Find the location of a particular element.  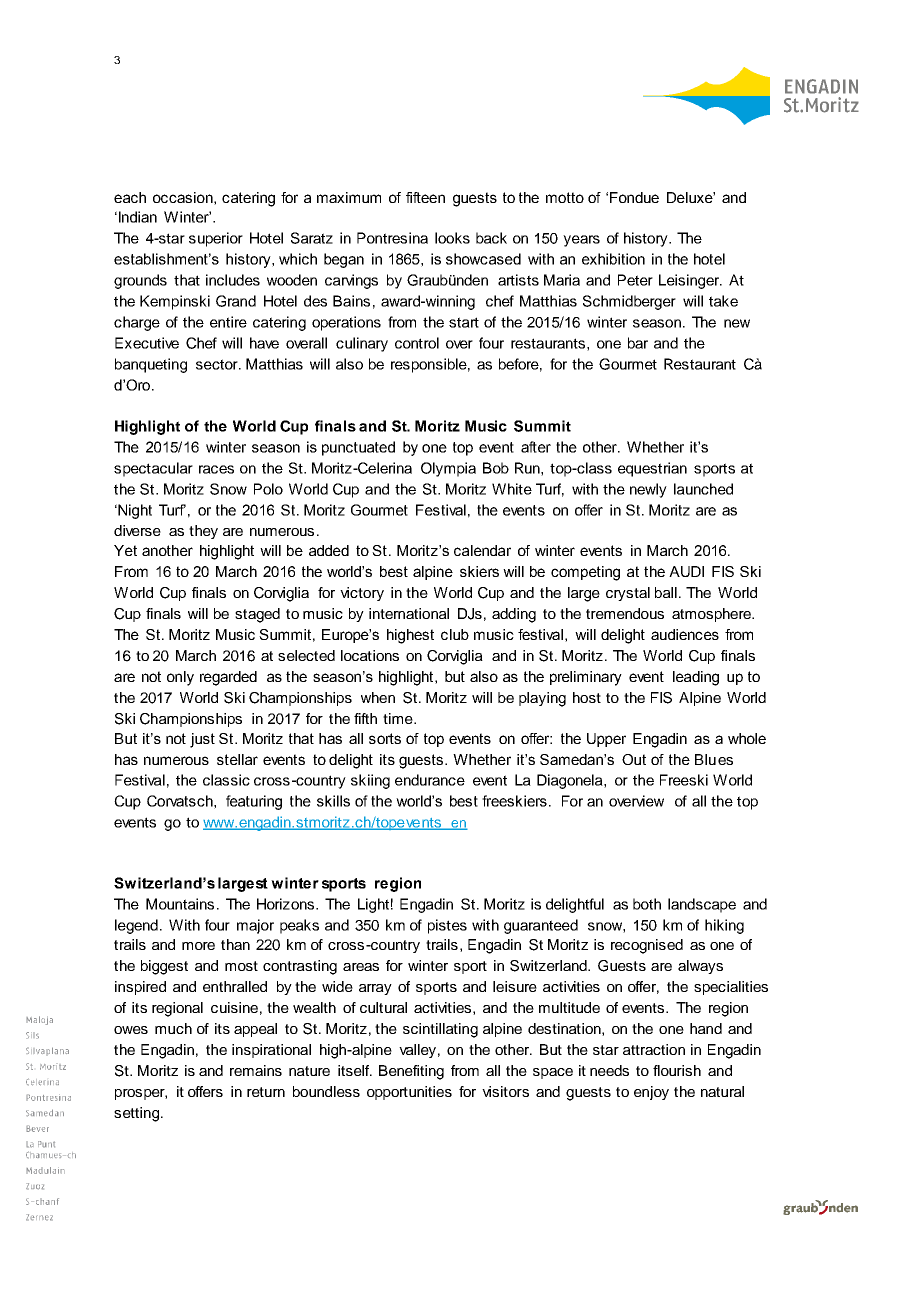

both is located at coordinates (647, 904).
